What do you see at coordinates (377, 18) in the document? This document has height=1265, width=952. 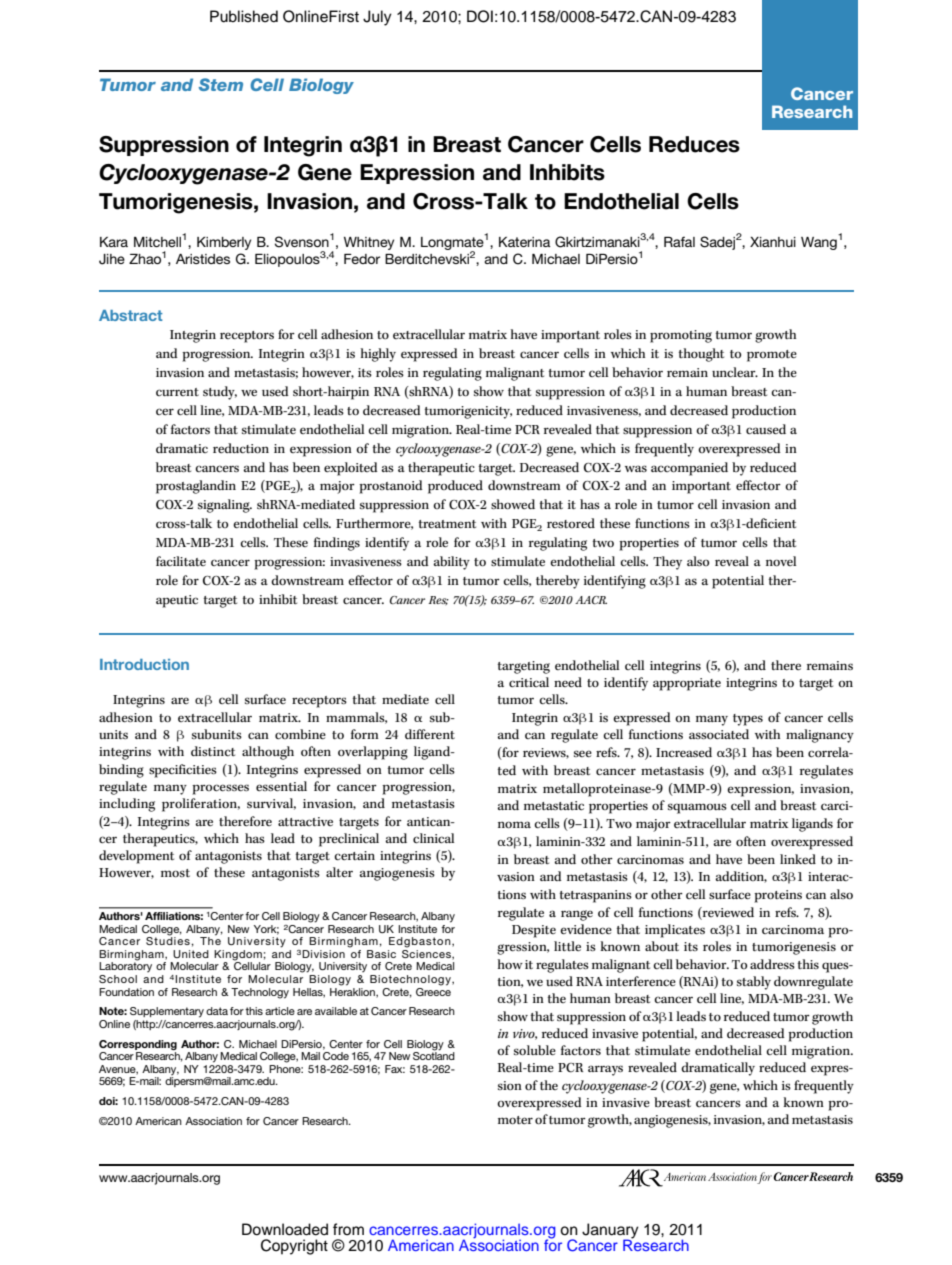 I see `July` at bounding box center [377, 18].
